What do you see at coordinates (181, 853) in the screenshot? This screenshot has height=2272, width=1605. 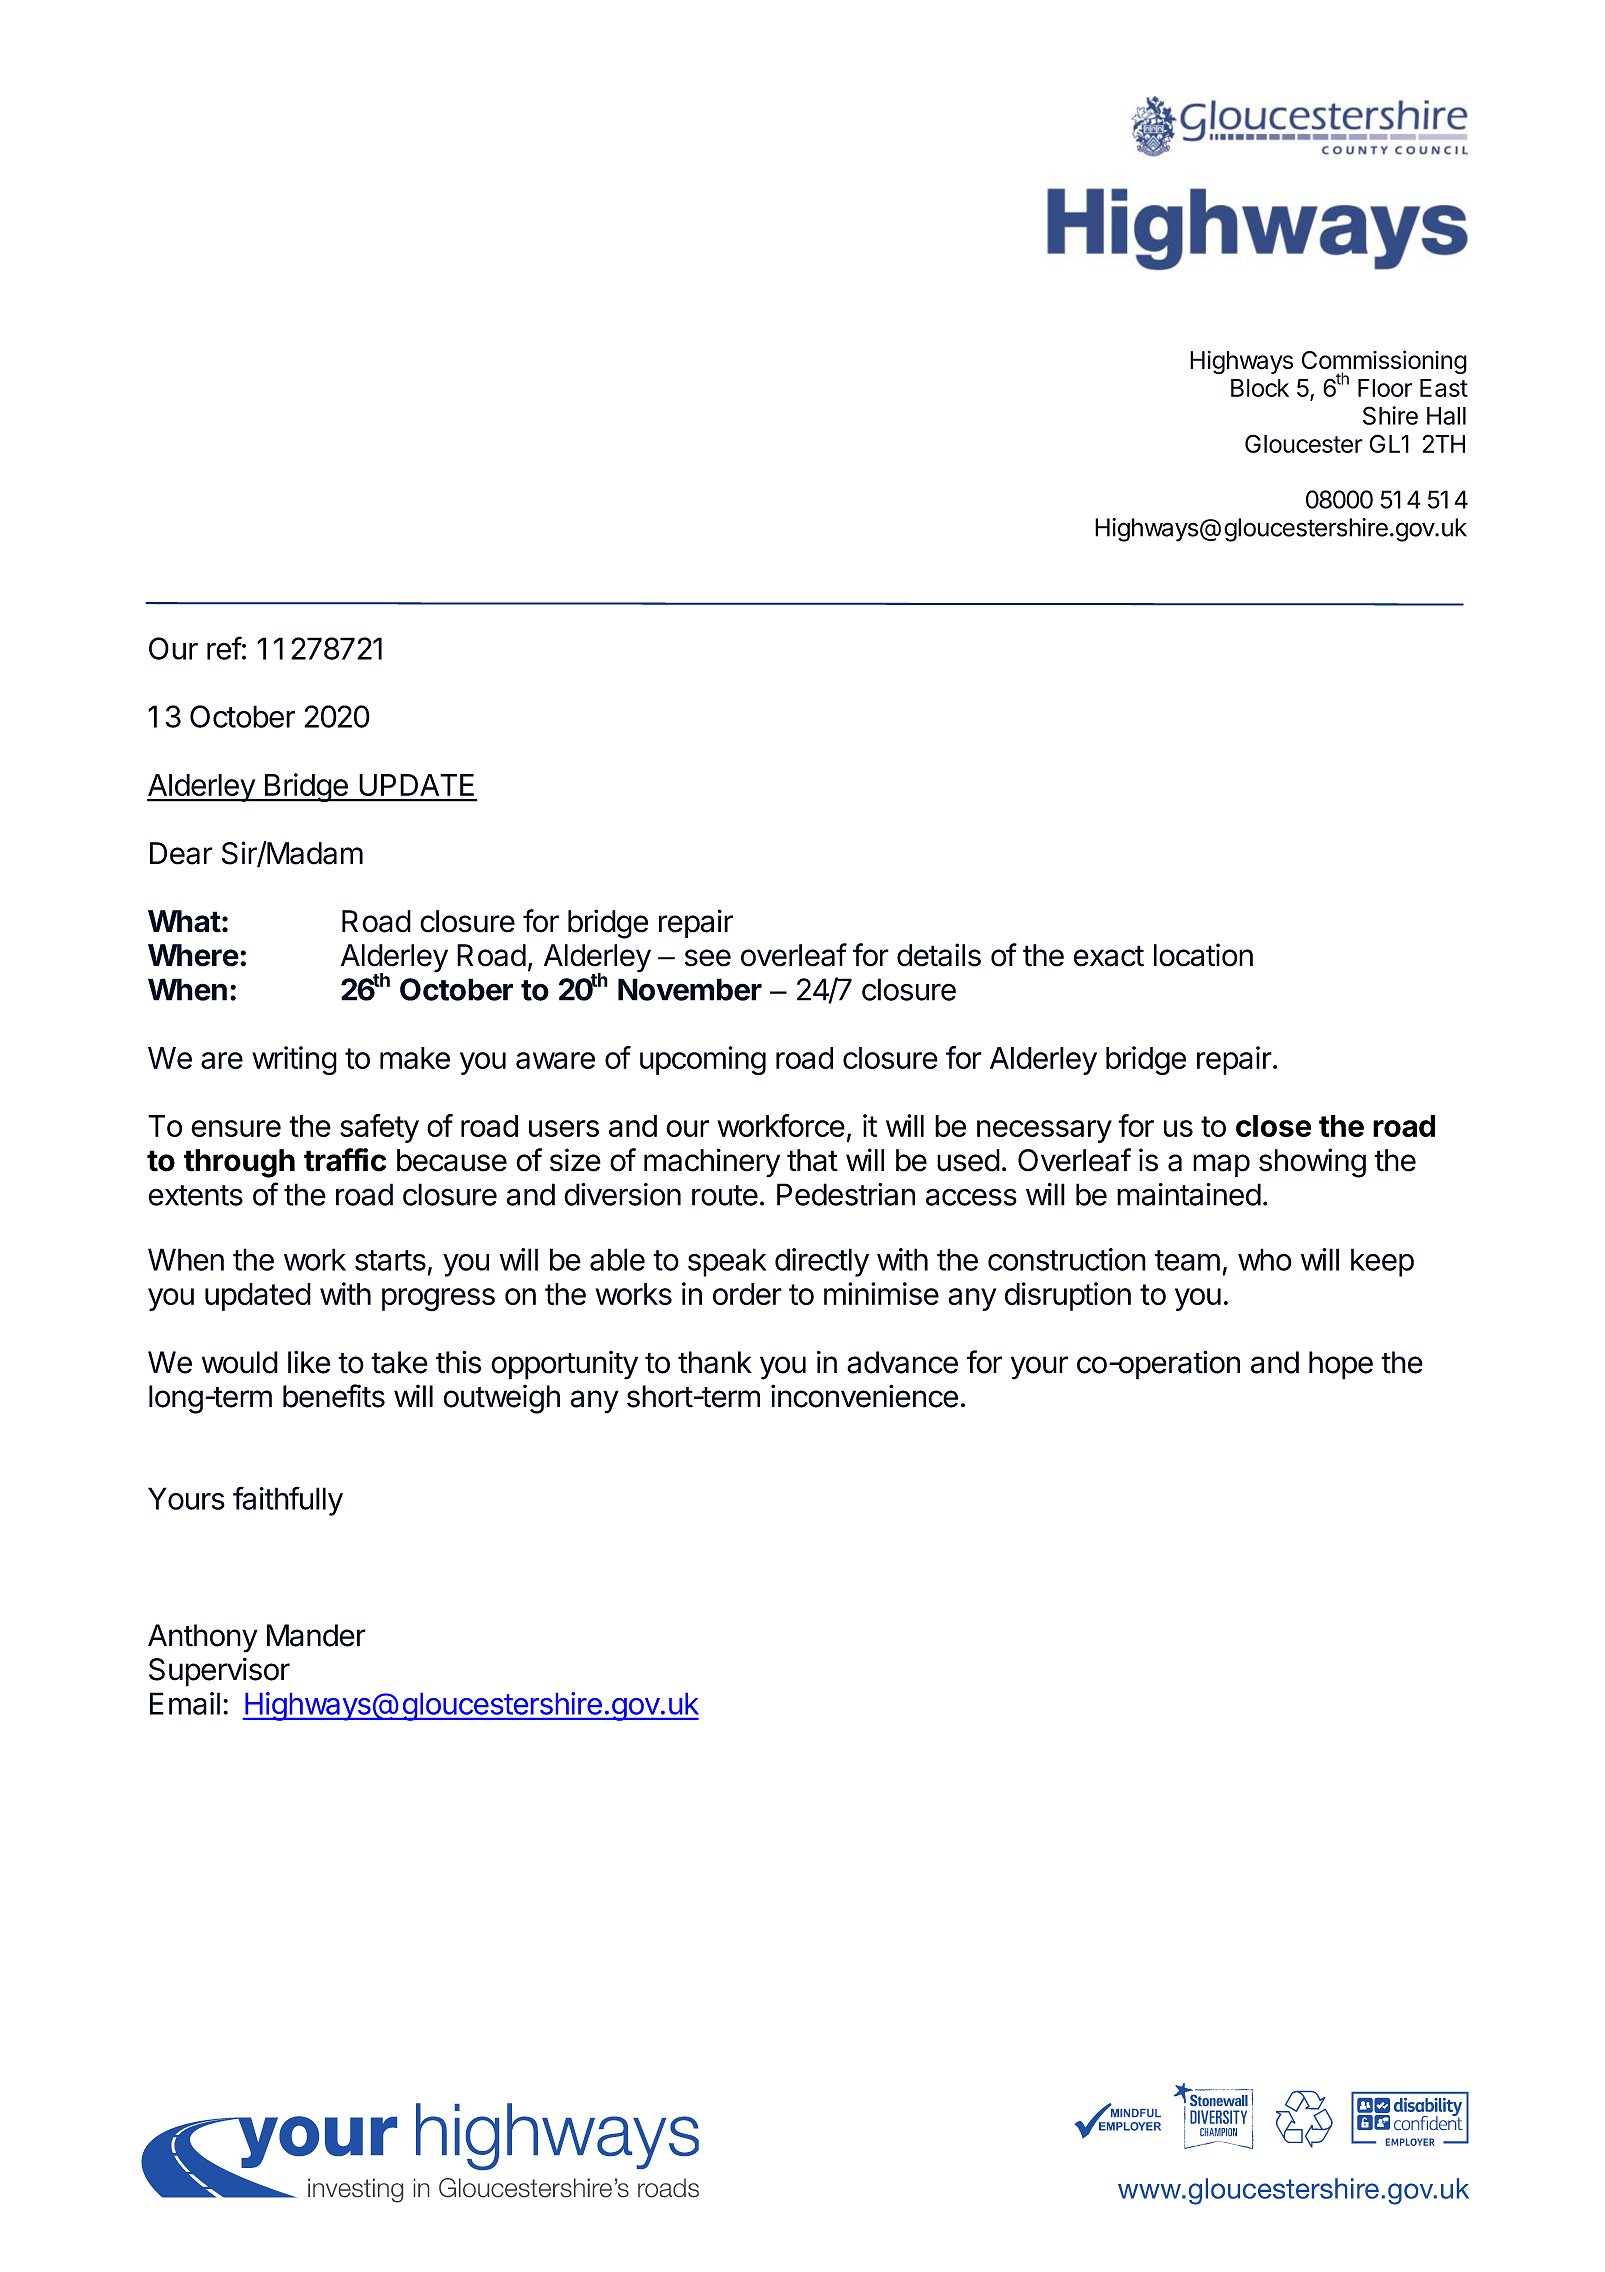 I see `Dear` at bounding box center [181, 853].
